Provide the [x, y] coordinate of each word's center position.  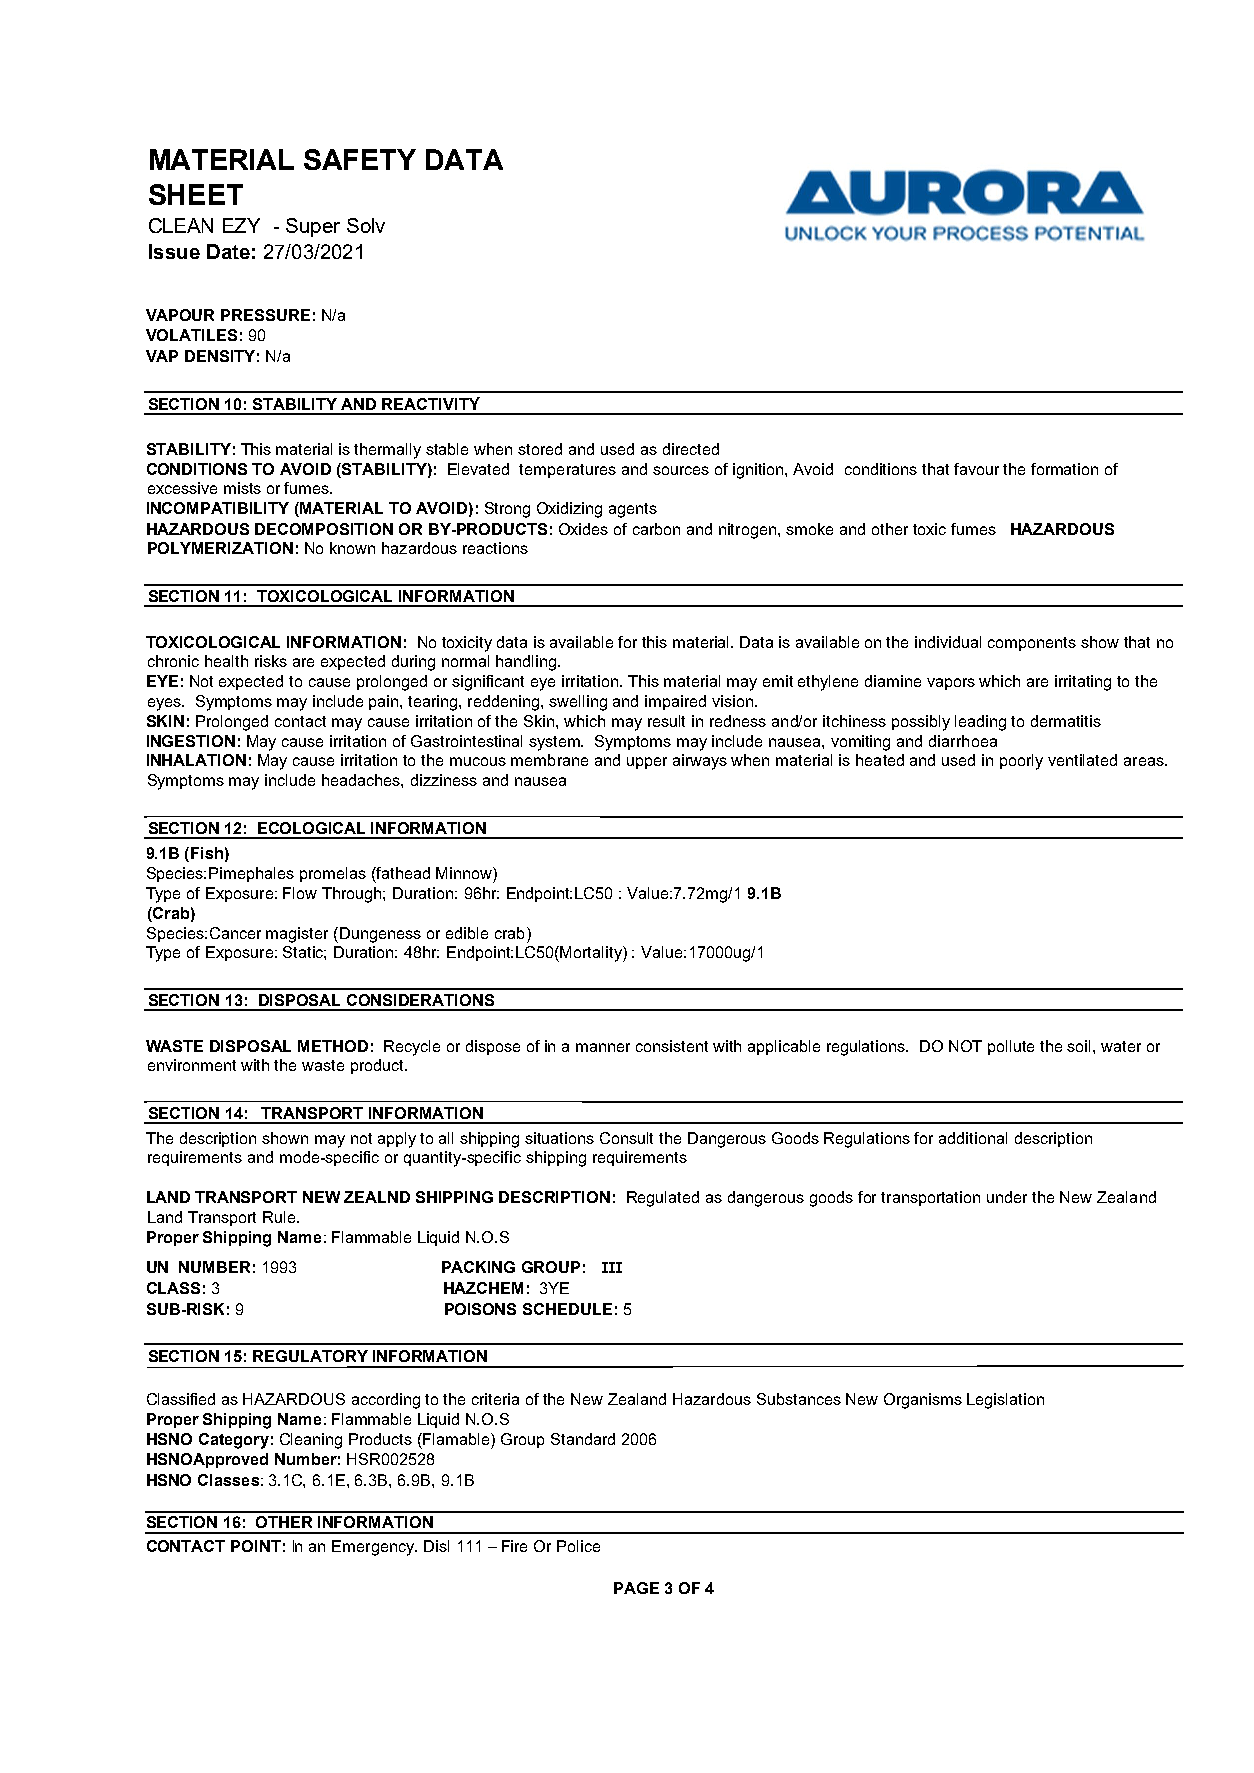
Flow [300, 893]
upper [647, 763]
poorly [1021, 762]
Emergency [374, 1548]
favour [976, 469]
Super [313, 227]
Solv [366, 225]
